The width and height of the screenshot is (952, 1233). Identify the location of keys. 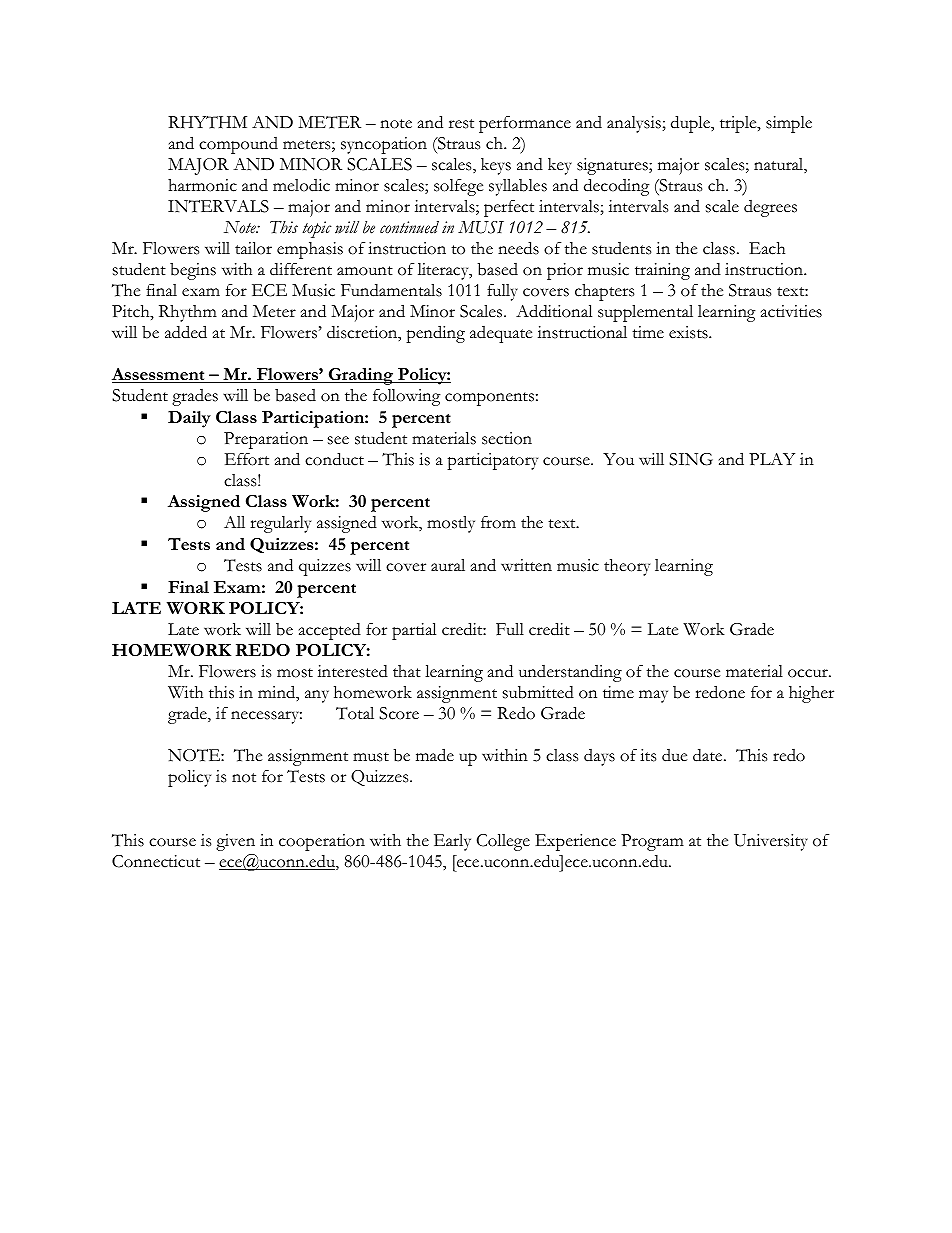
(496, 166).
